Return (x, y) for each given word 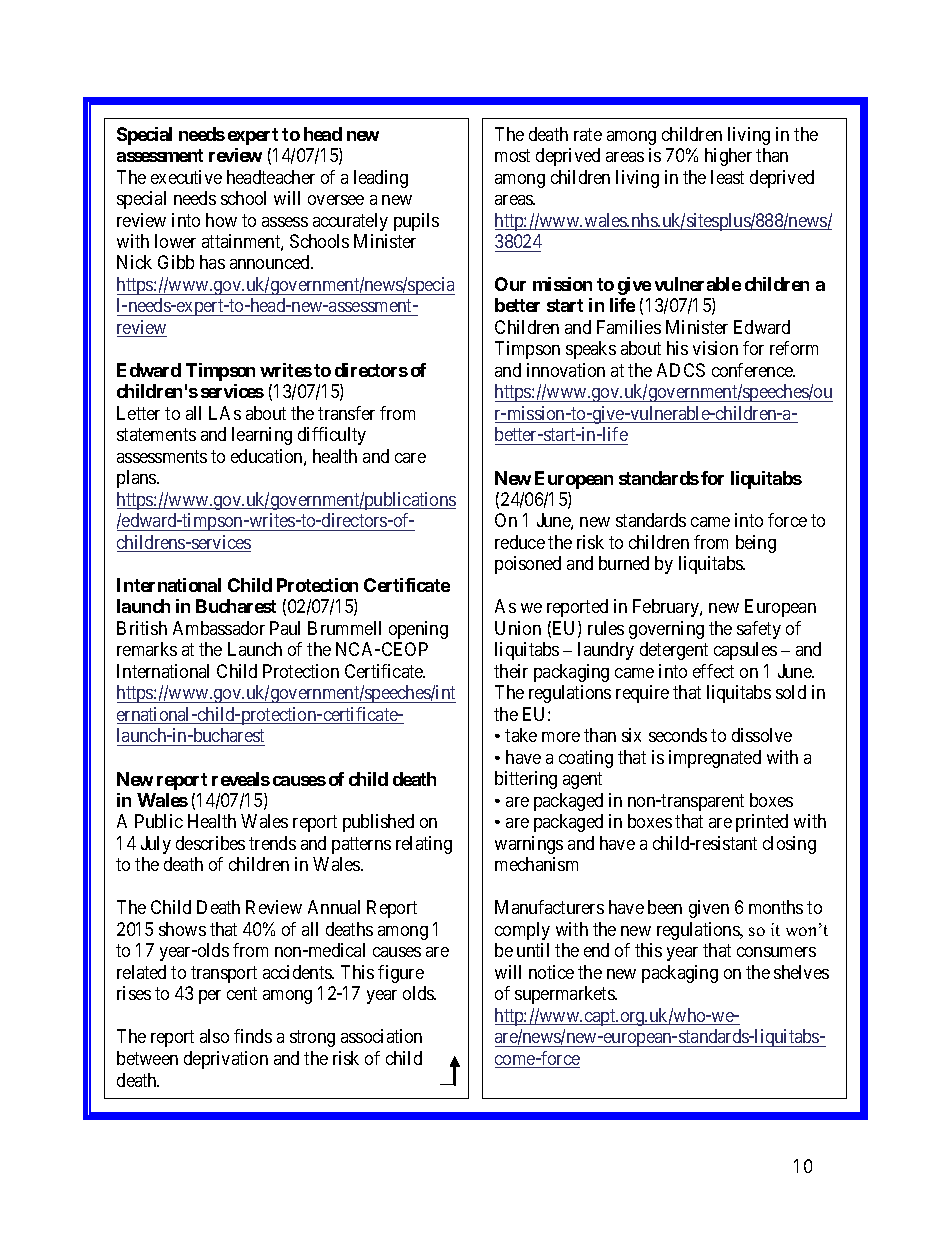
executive (186, 177)
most (512, 155)
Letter (138, 413)
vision (715, 348)
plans (137, 479)
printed (762, 823)
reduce (520, 542)
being (756, 544)
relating (424, 845)
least (727, 177)
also (214, 1036)
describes (210, 843)
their (511, 671)
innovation (566, 370)
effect (713, 671)
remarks (147, 649)
